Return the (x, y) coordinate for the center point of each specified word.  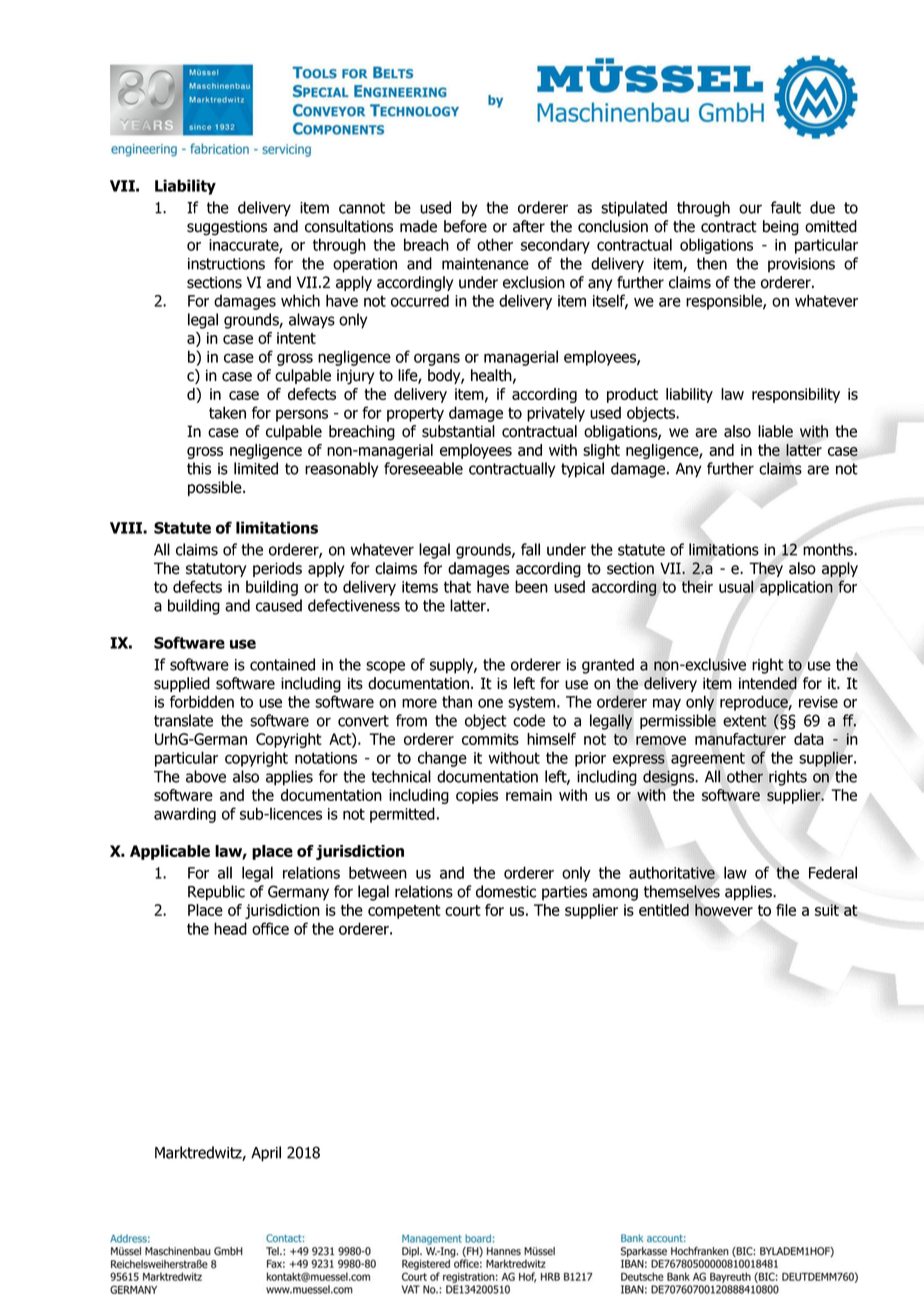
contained (282, 664)
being (781, 228)
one (490, 703)
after (529, 226)
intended (768, 683)
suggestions (227, 228)
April (266, 1154)
